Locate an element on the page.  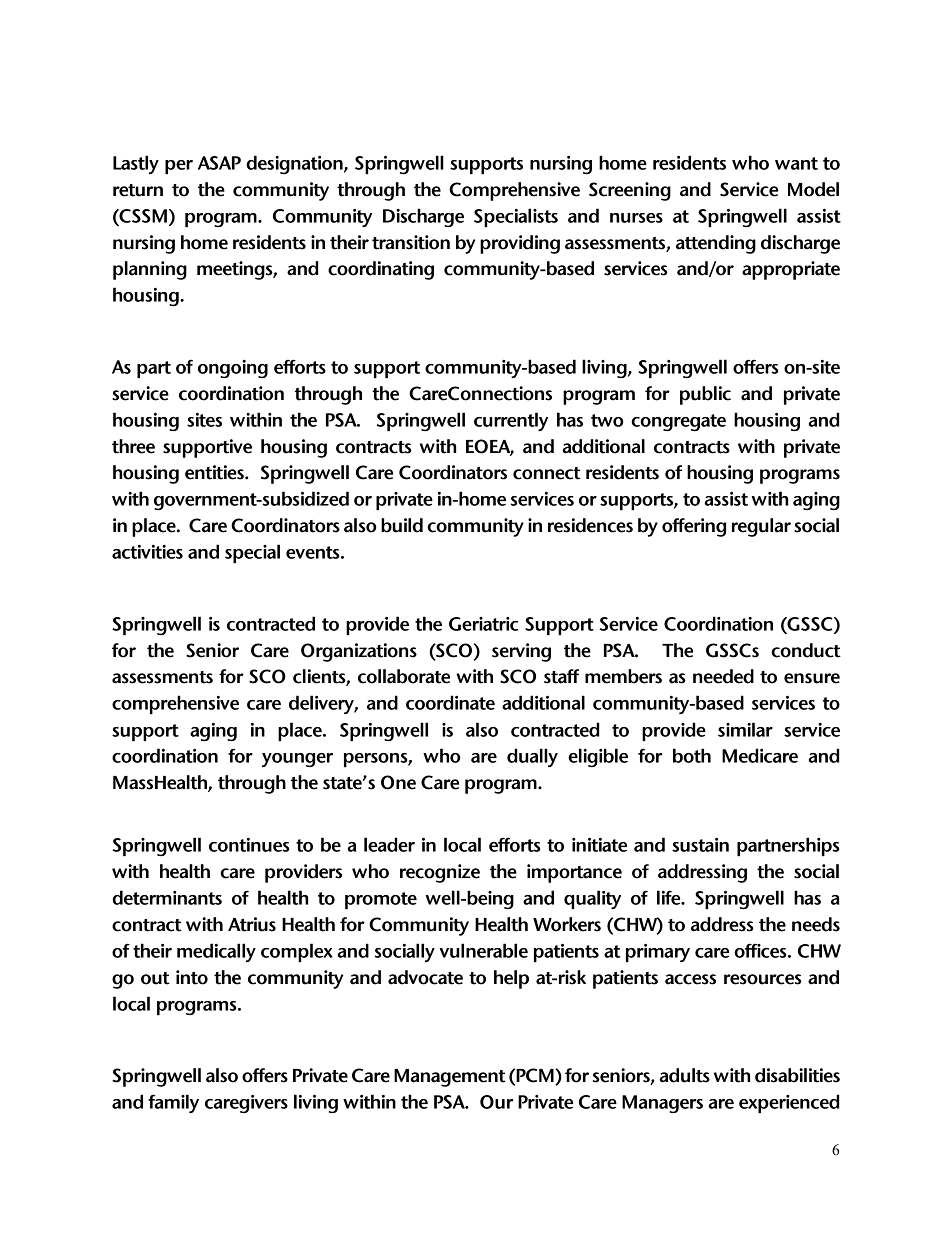
want is located at coordinates (796, 163).
